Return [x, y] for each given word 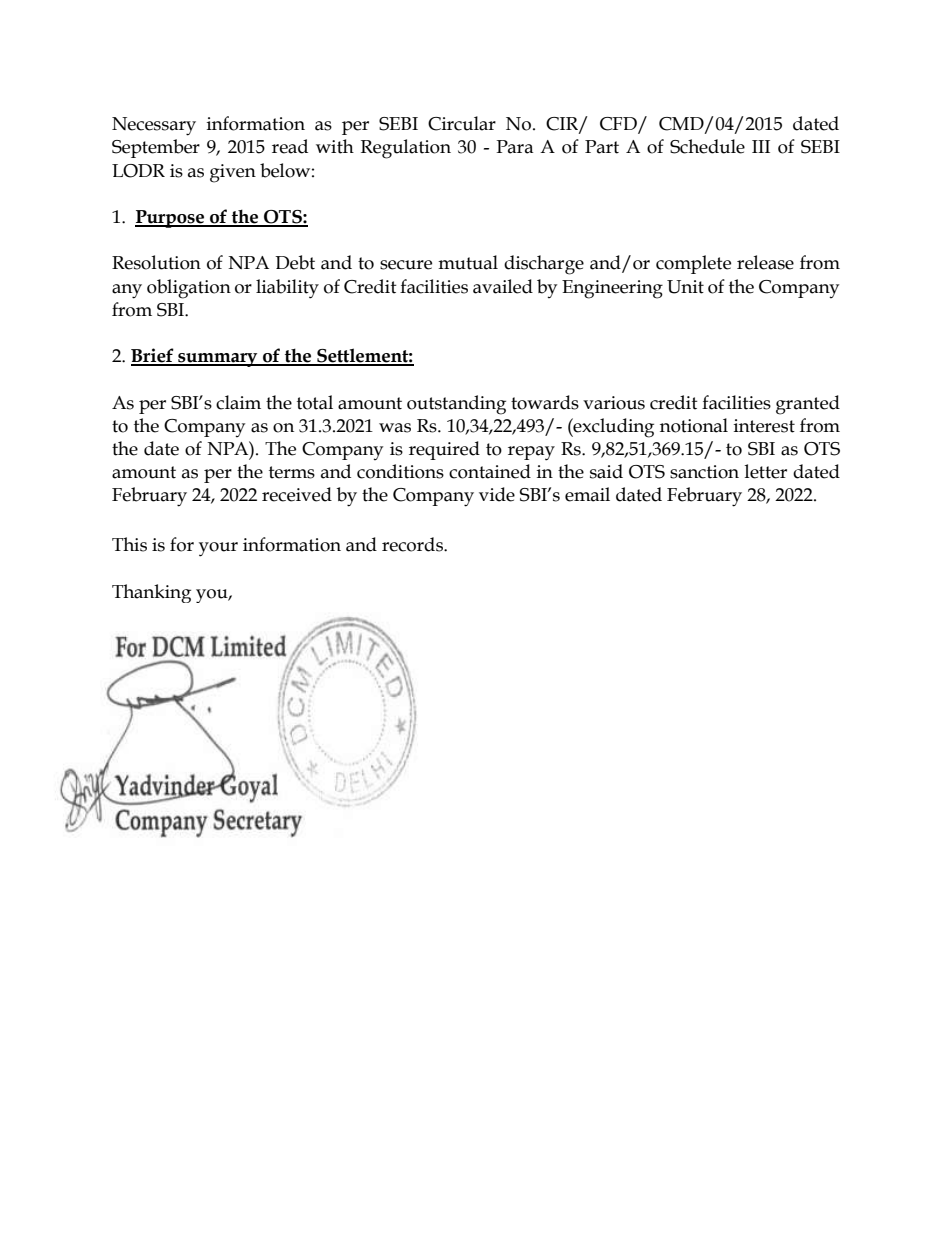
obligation [189, 289]
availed [503, 286]
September [156, 148]
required [444, 450]
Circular [462, 123]
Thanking [151, 593]
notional [694, 425]
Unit [685, 287]
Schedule [707, 146]
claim [238, 402]
